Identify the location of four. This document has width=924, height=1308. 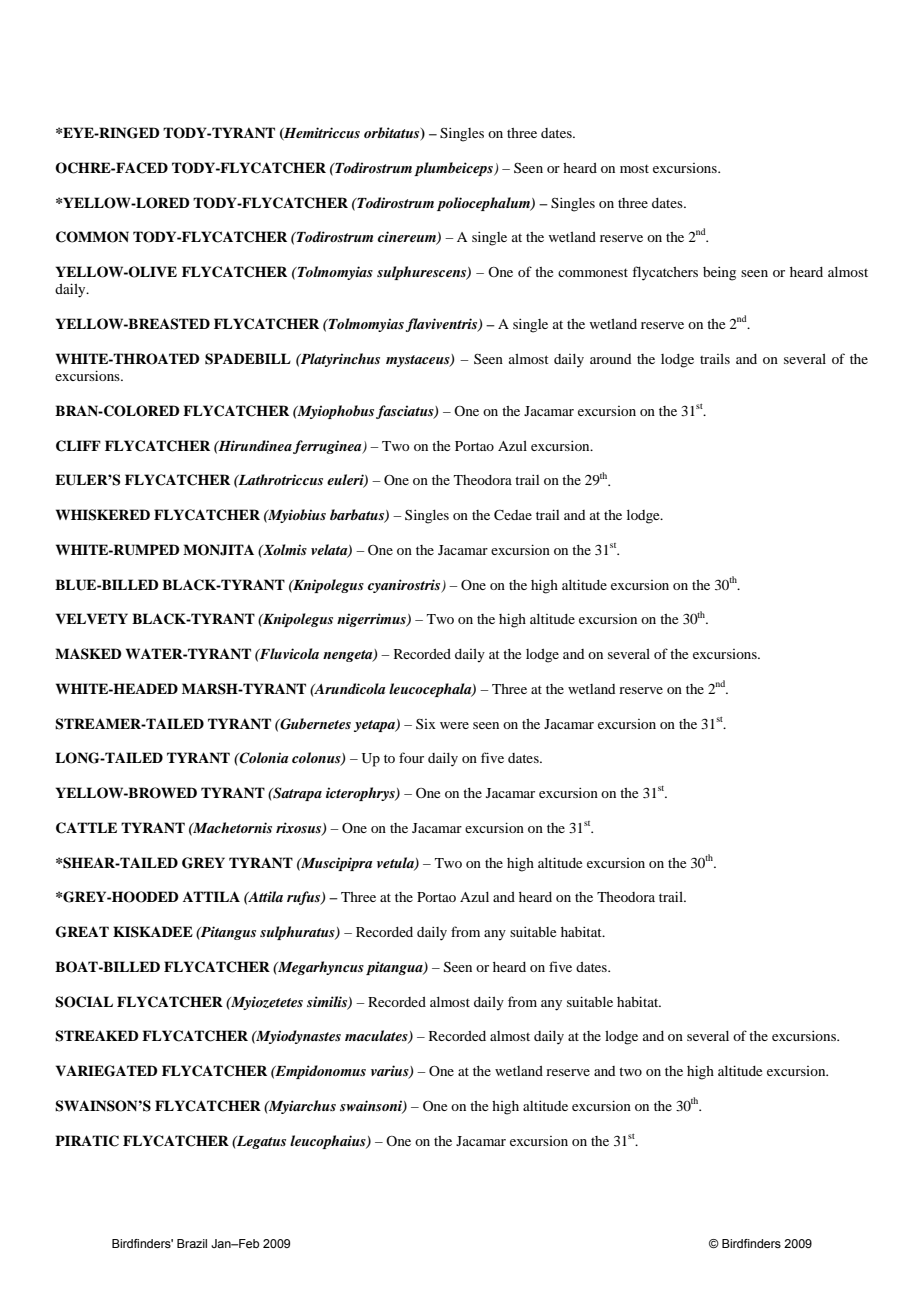
(411, 757).
